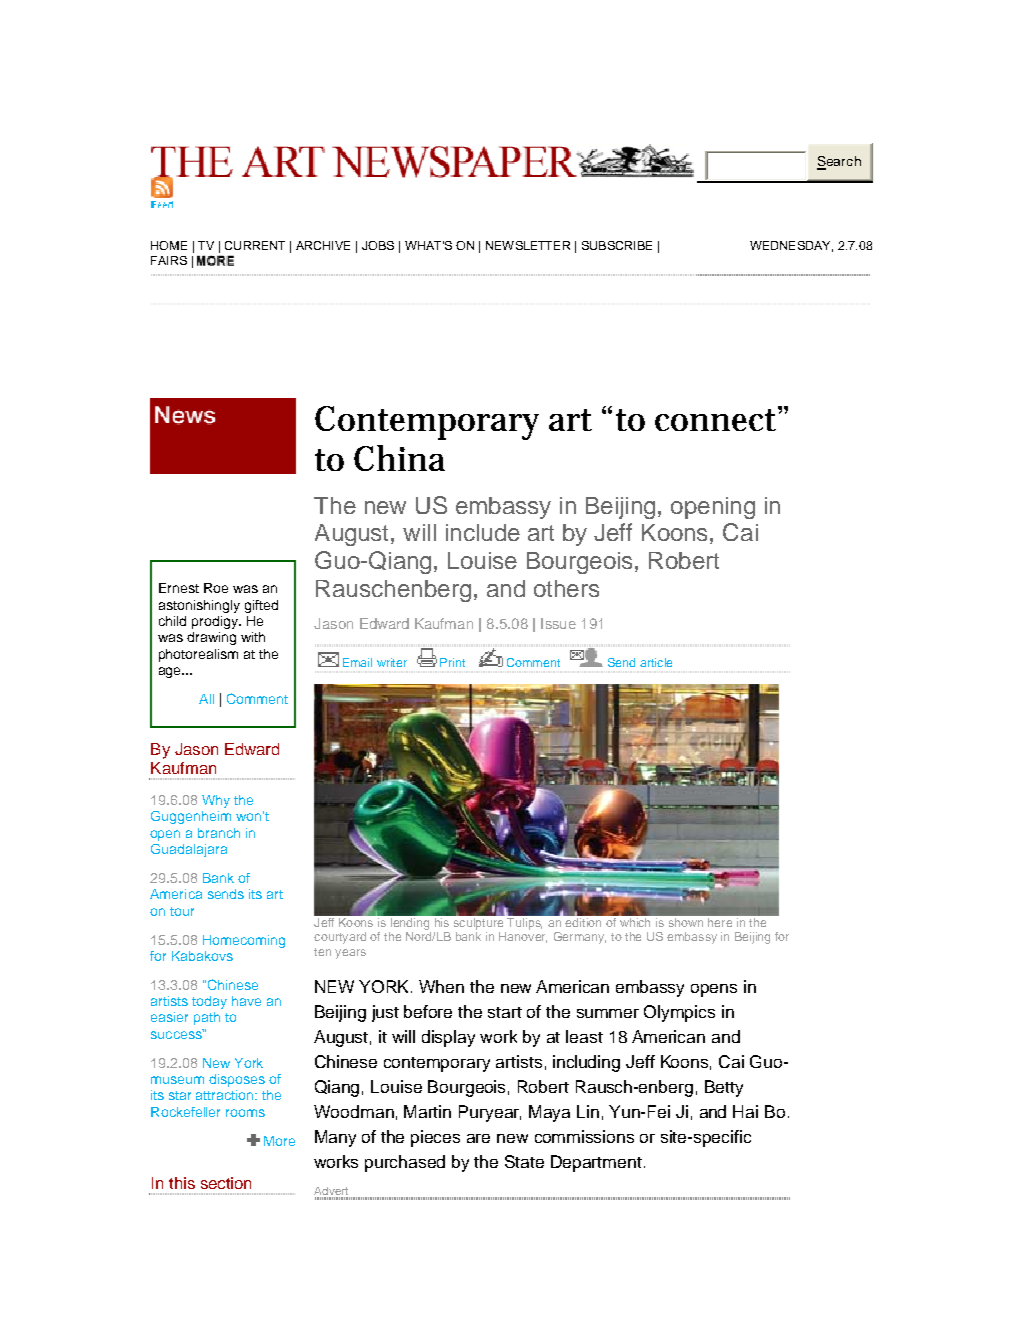 Image resolution: width=1023 pixels, height=1324 pixels. Describe the element at coordinates (617, 245) in the image. I see `SUBSCRIBE` at that location.
